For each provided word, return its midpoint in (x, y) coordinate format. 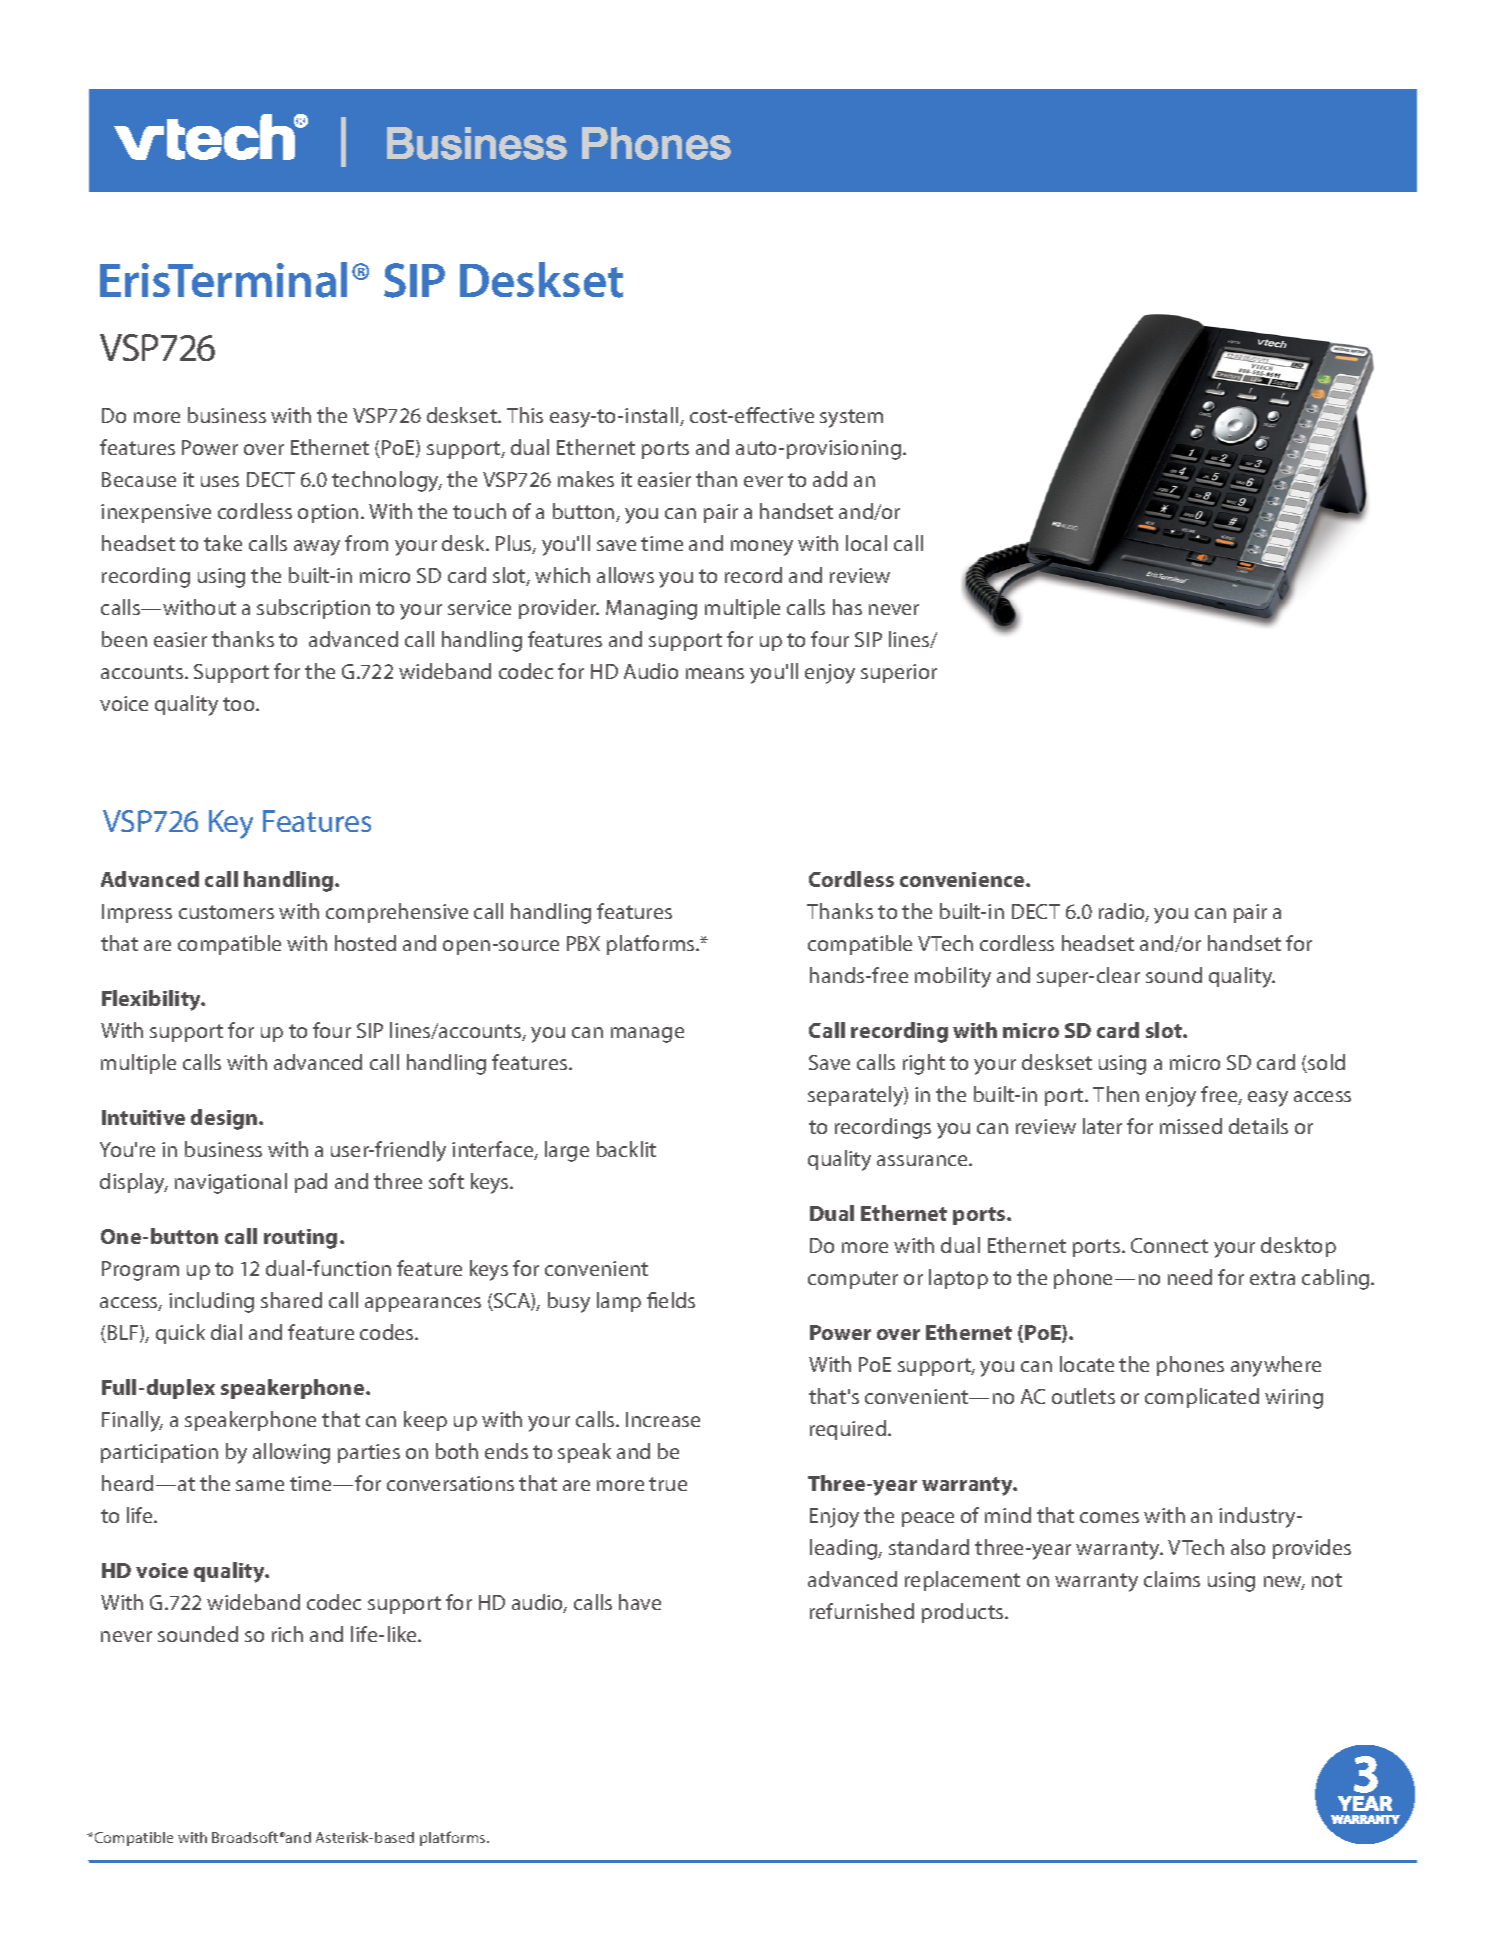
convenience (963, 879)
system (851, 418)
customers (226, 912)
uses (220, 481)
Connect (1169, 1245)
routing (300, 1239)
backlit (626, 1149)
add (830, 479)
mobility (953, 977)
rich (287, 1634)
